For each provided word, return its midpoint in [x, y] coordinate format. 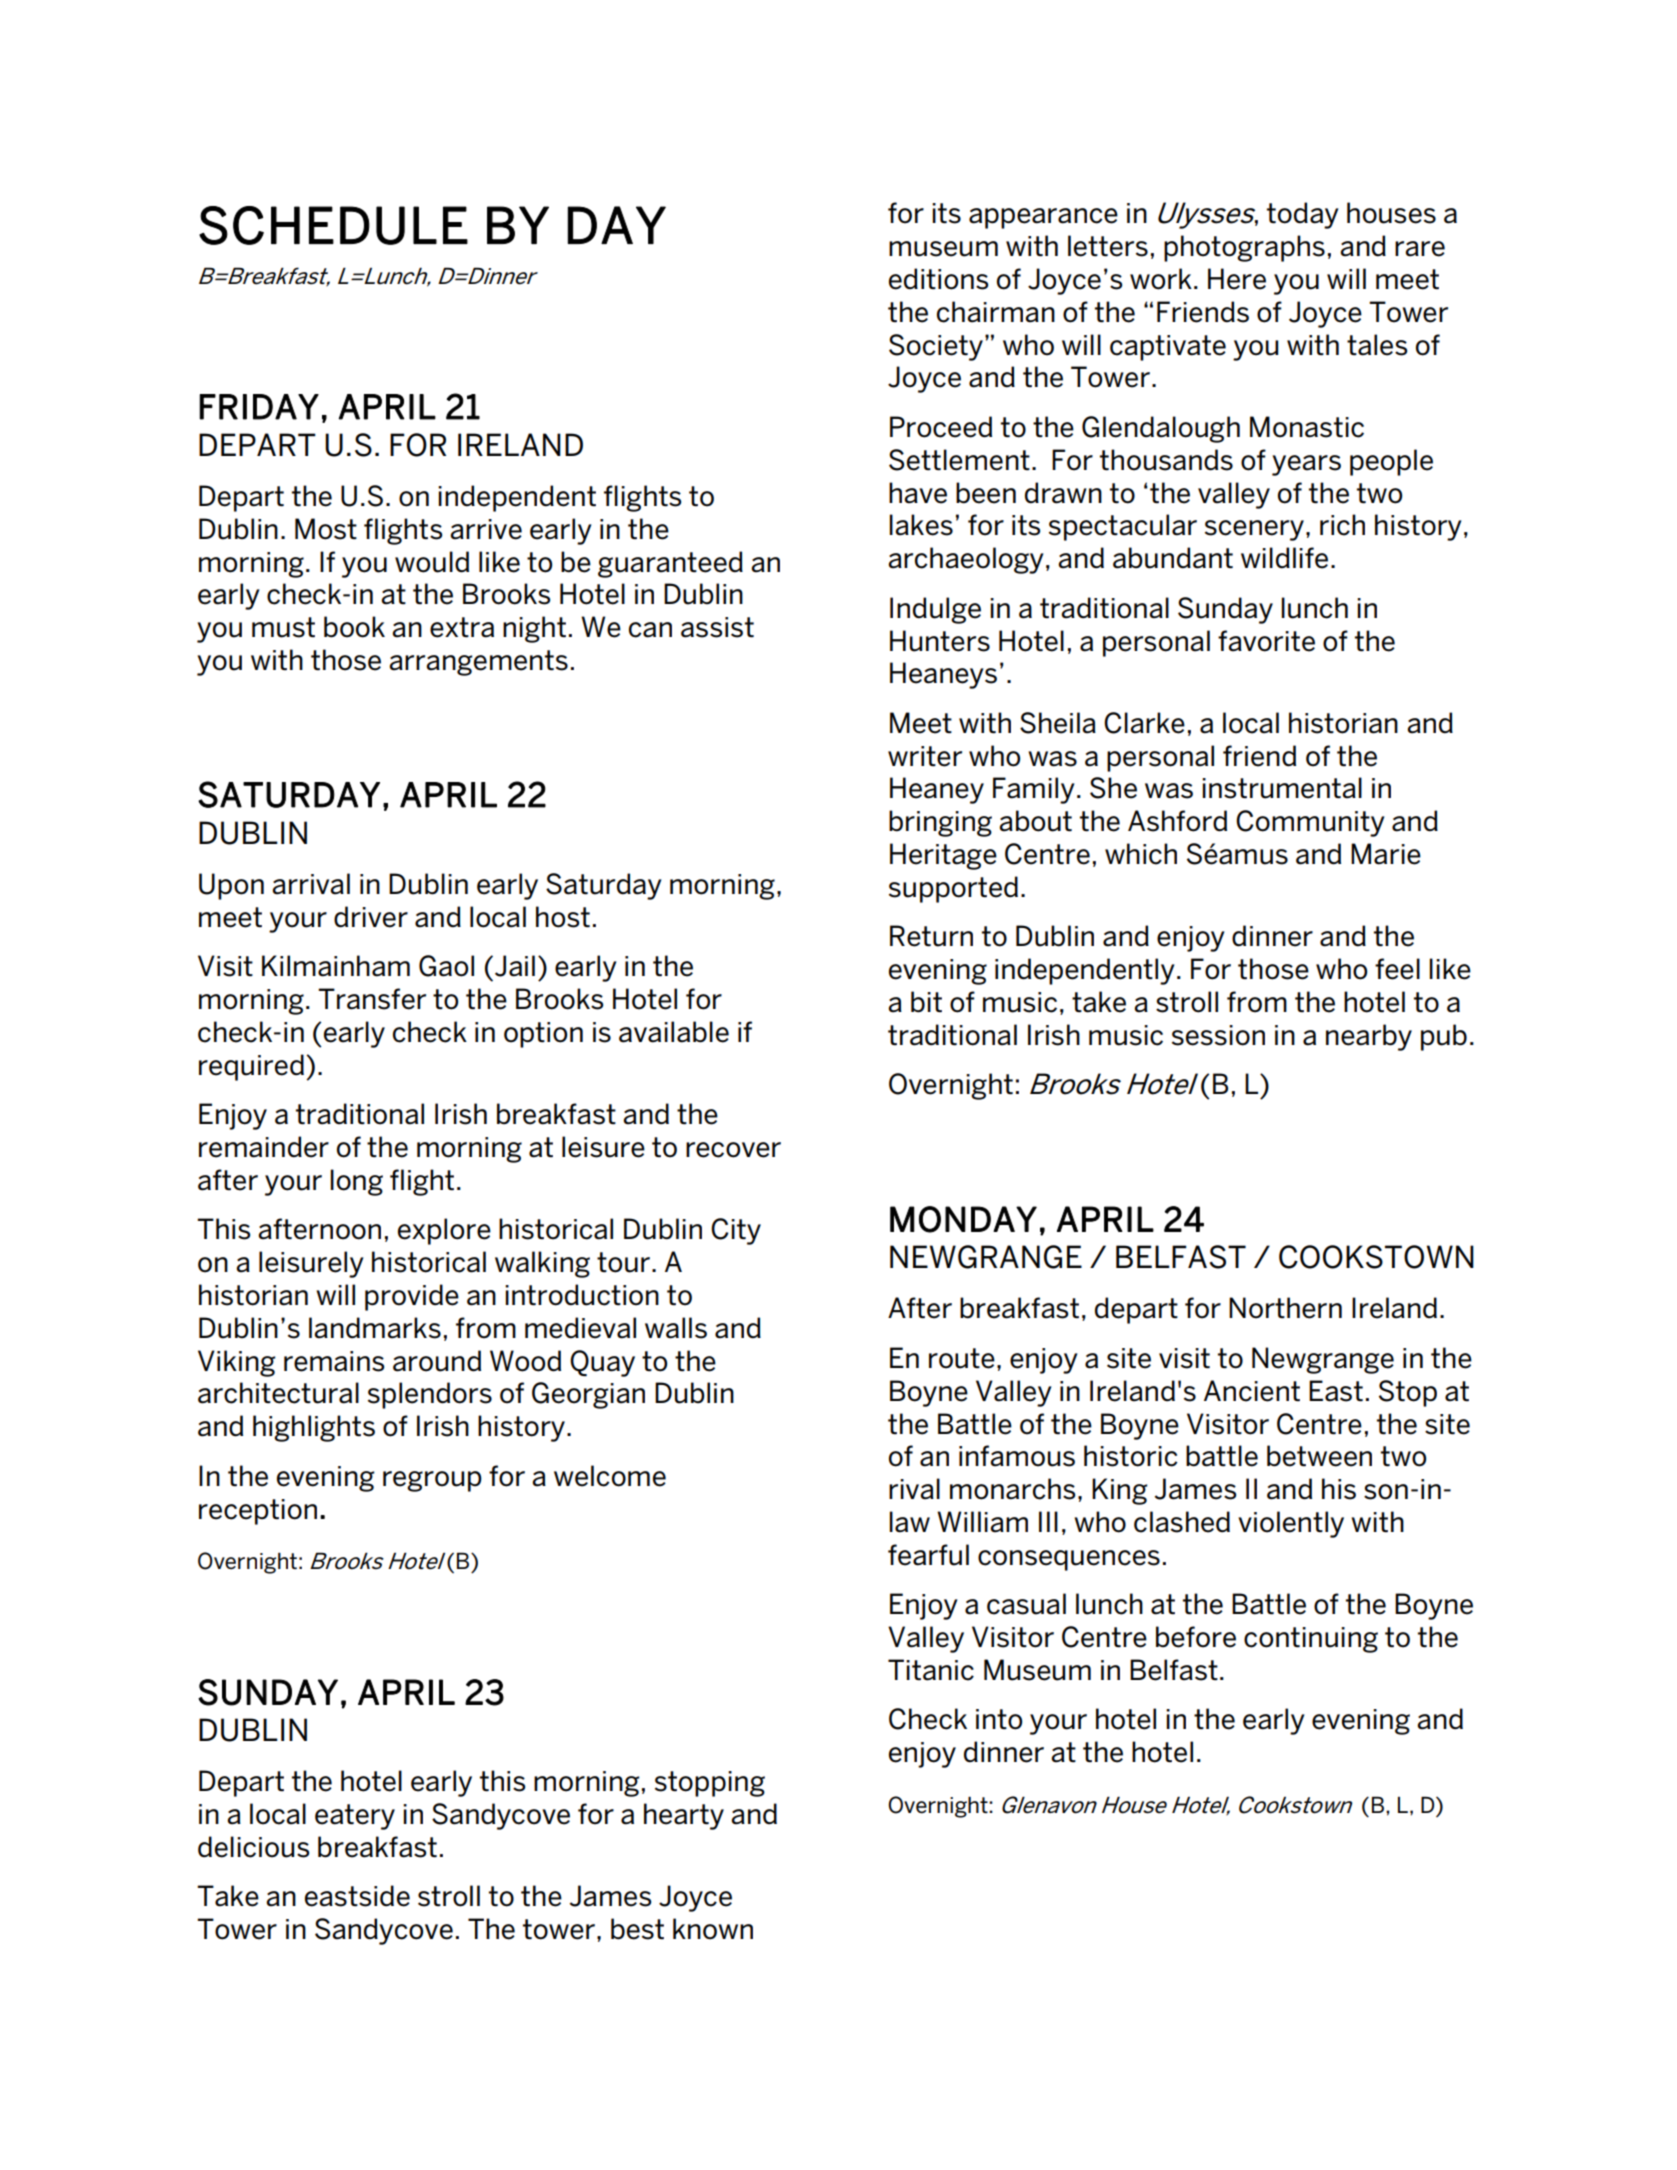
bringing [940, 823]
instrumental [1282, 788]
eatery [355, 1817]
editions [938, 279]
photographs [1244, 248]
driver [371, 917]
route [962, 1358]
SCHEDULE [333, 225]
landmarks [375, 1328]
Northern [1285, 1308]
